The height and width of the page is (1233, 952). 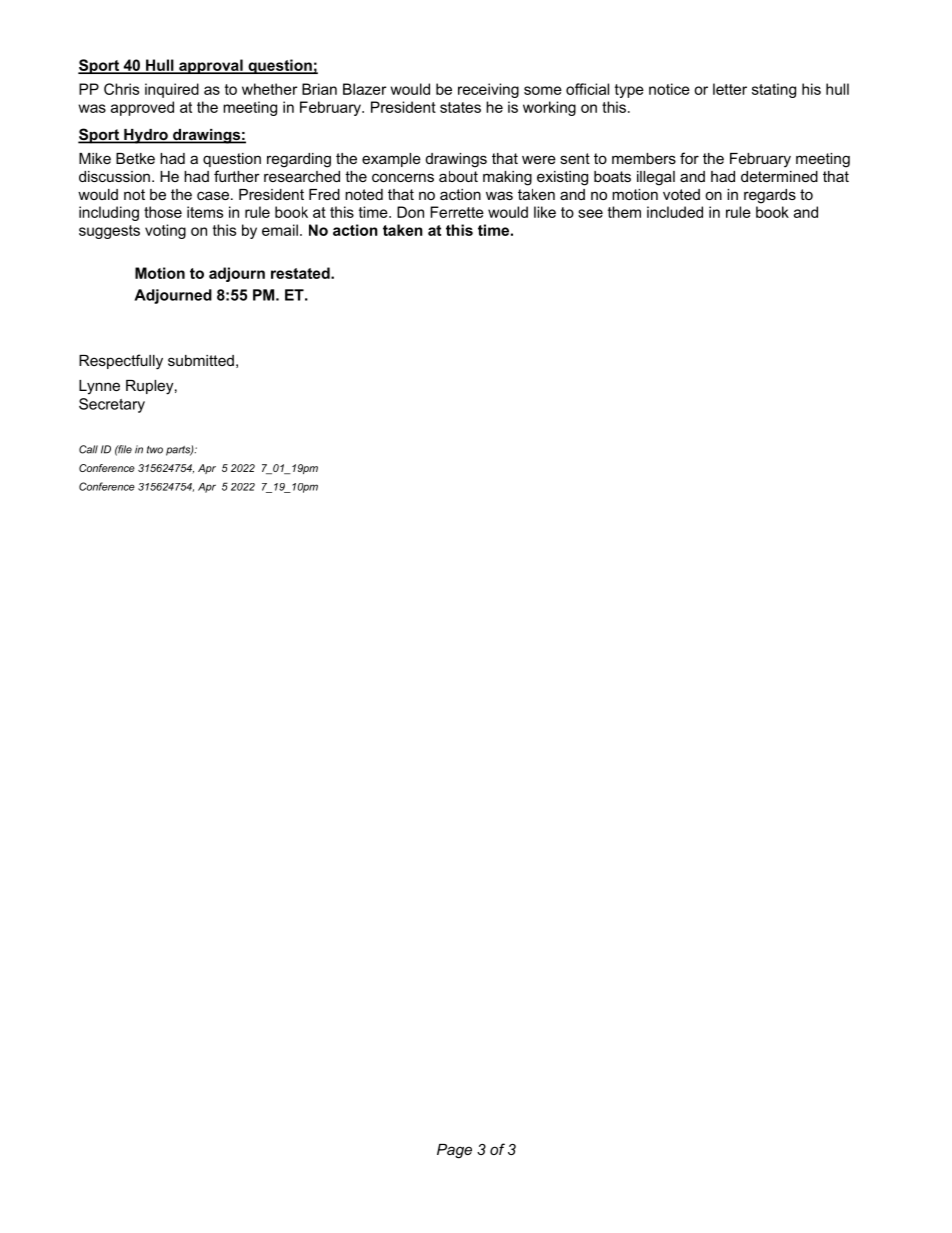 I want to click on restated, so click(x=301, y=273).
